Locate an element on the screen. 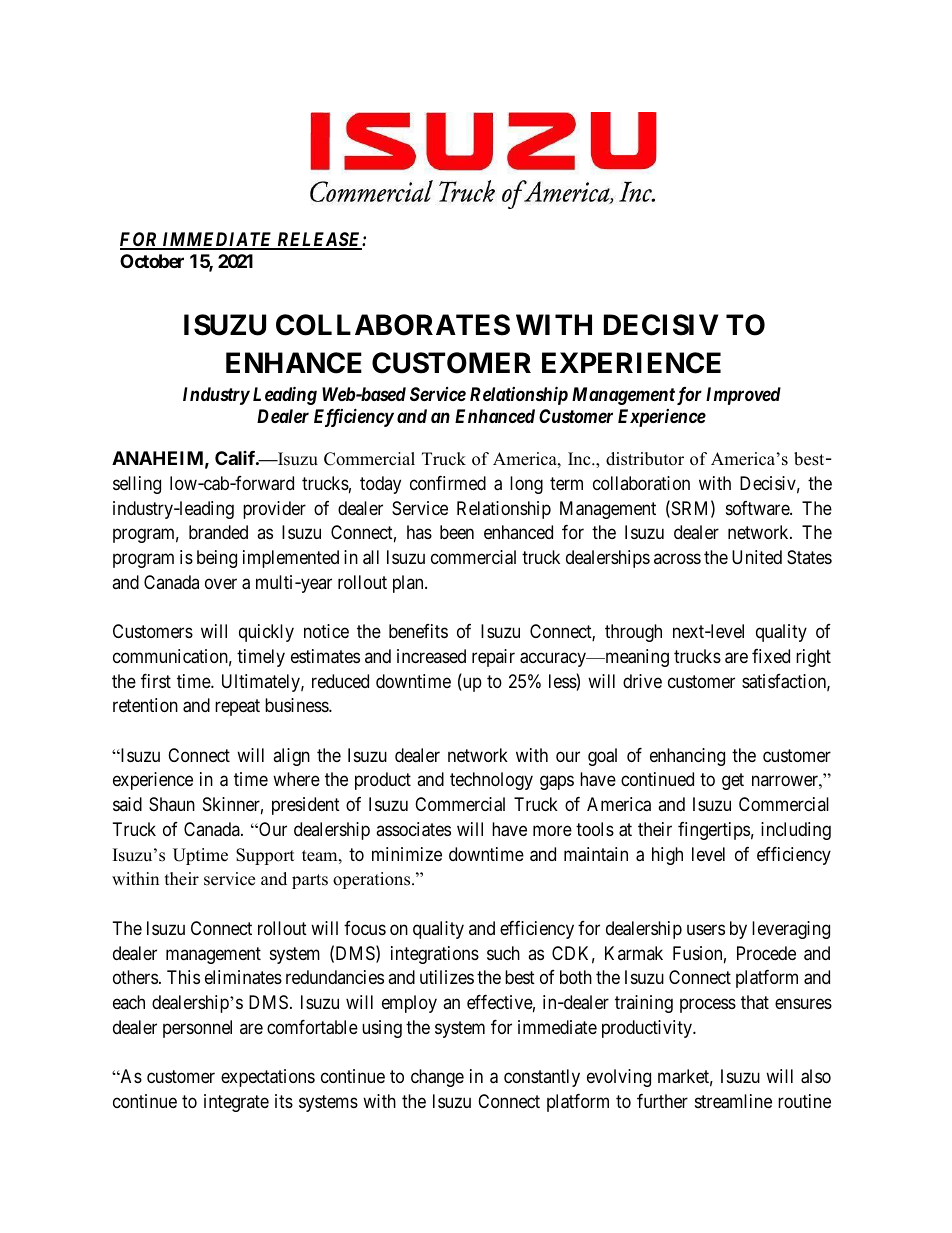 The width and height of the screenshot is (952, 1233). minimize is located at coordinates (407, 854).
